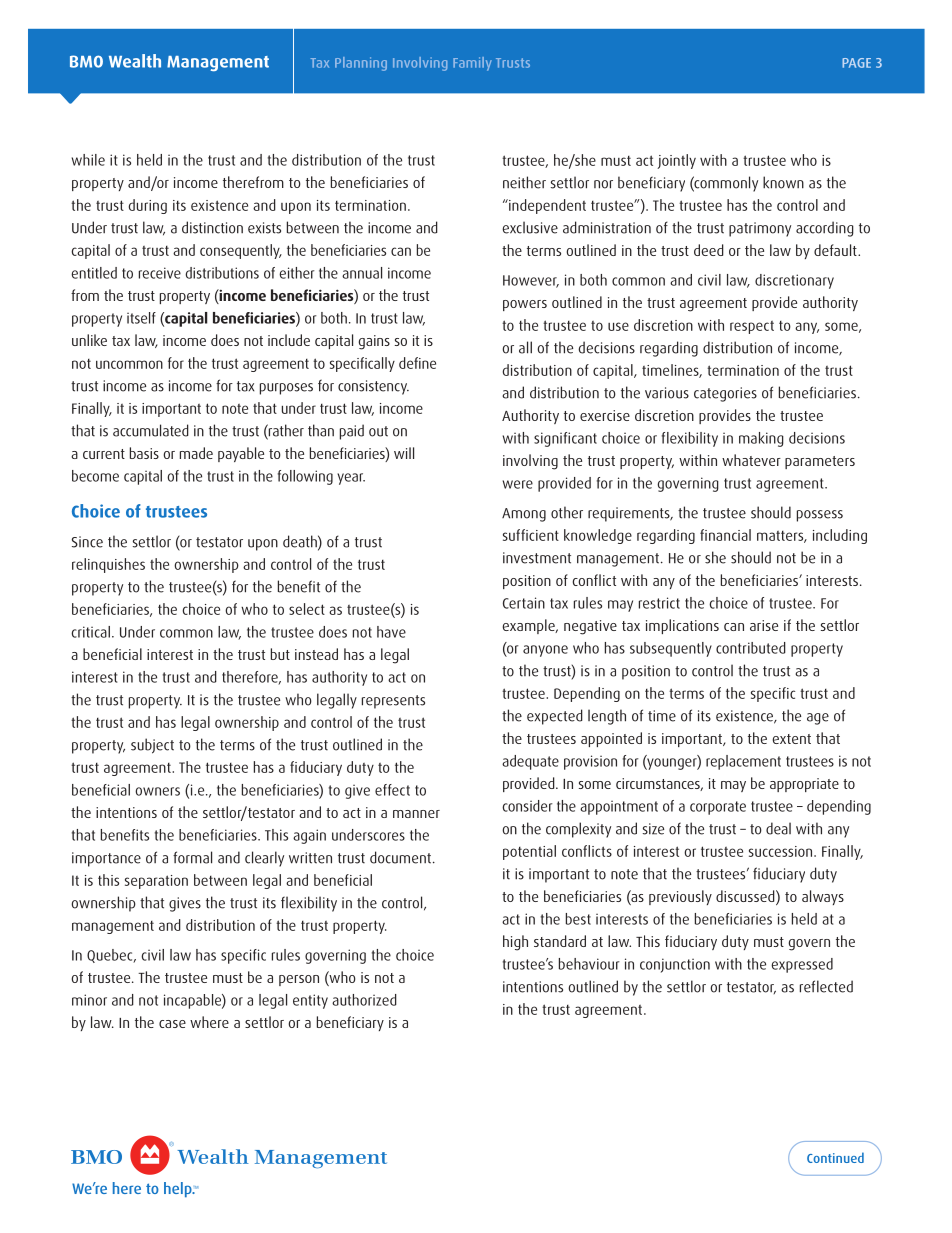  Describe the element at coordinates (472, 64) in the page. I see `Family` at that location.
